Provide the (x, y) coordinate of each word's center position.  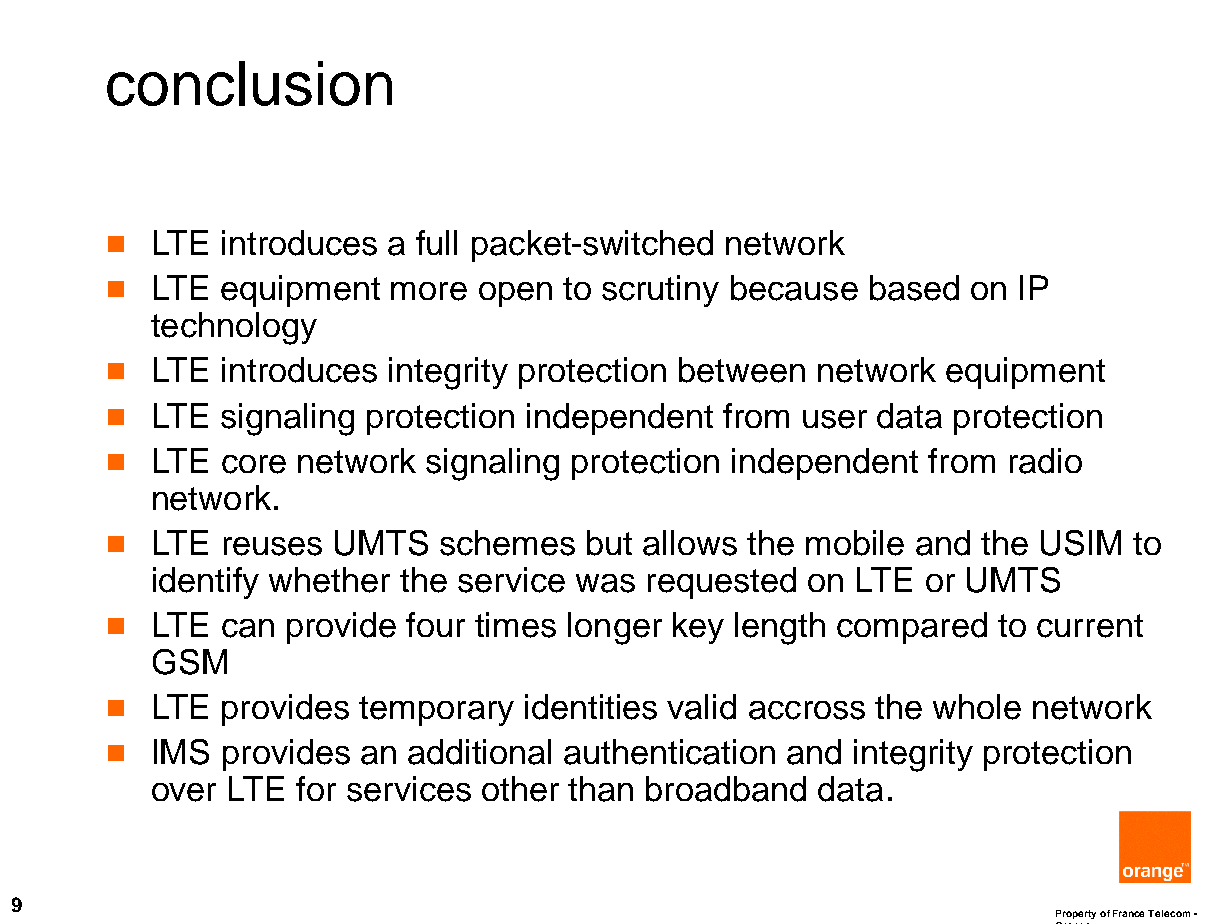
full (436, 242)
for (316, 788)
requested (722, 583)
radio (1046, 461)
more (429, 291)
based (914, 288)
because (794, 288)
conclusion (249, 83)
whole (977, 707)
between (742, 370)
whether (329, 580)
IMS (181, 752)
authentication (669, 752)
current (1090, 626)
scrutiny (660, 291)
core (254, 464)
